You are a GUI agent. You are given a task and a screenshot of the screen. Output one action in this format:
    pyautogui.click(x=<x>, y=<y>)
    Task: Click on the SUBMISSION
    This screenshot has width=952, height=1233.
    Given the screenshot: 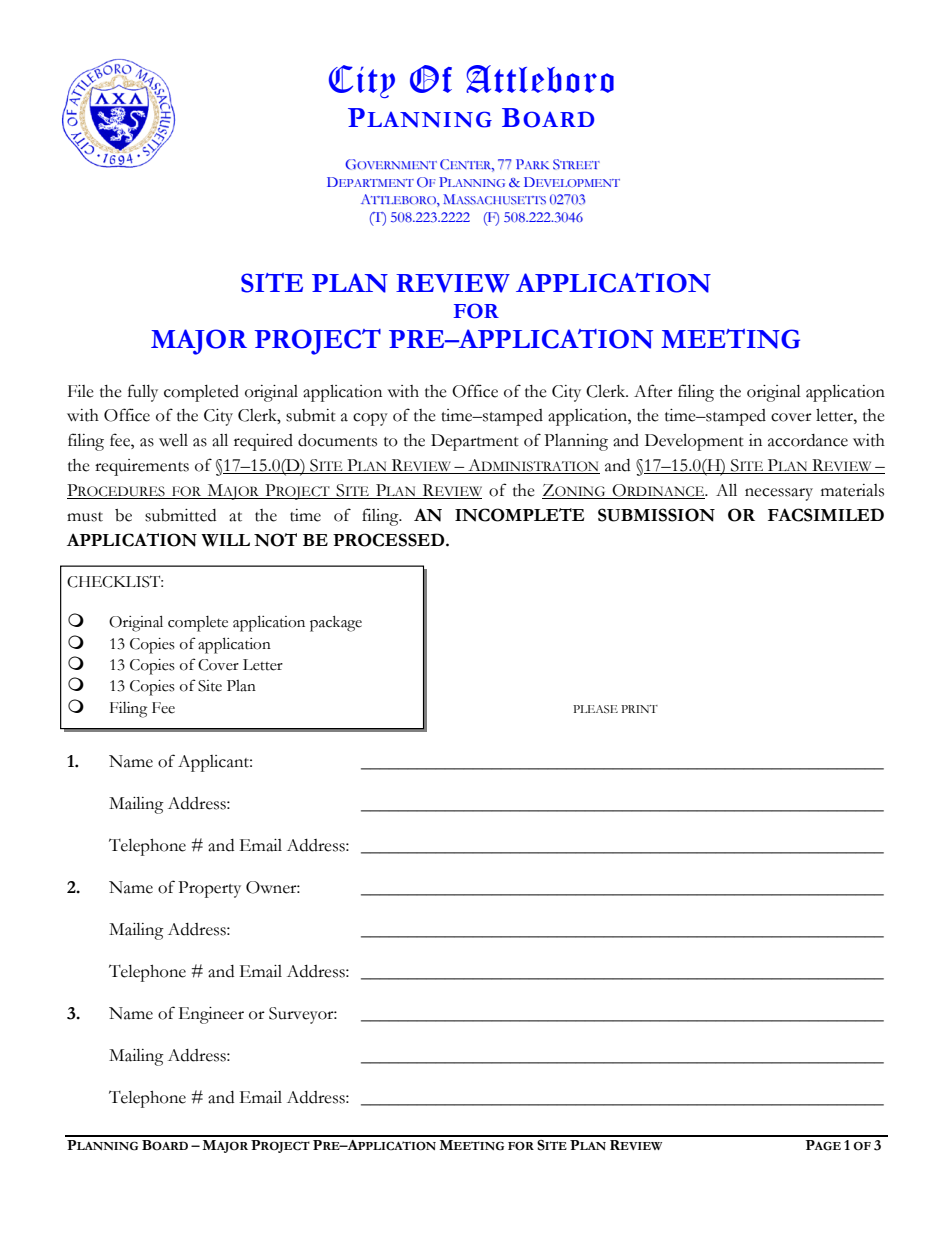 What is the action you would take?
    pyautogui.click(x=656, y=515)
